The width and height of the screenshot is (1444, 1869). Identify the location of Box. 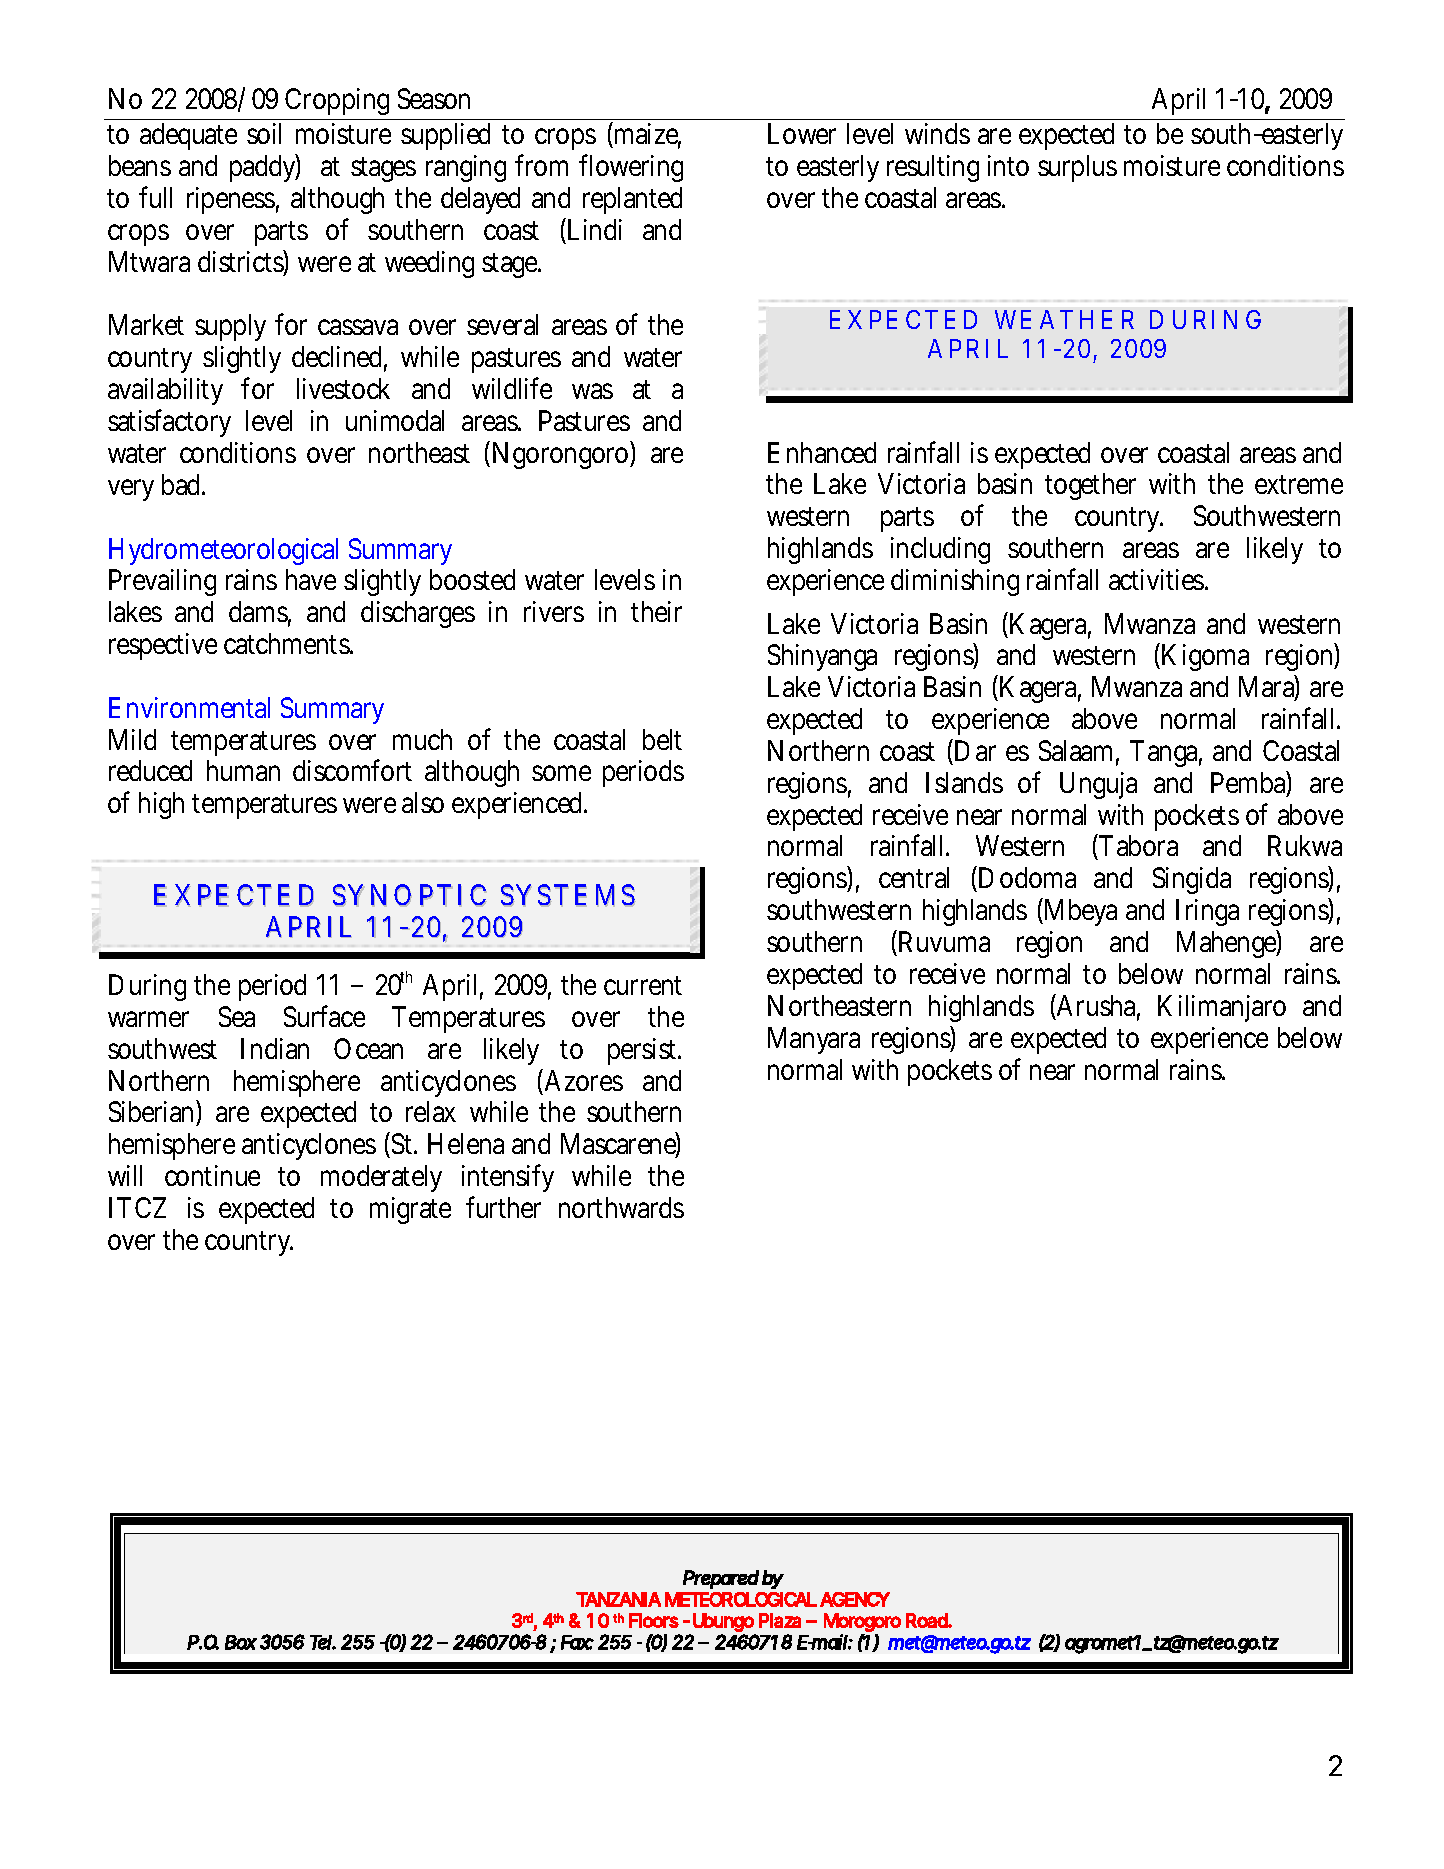
(241, 1642).
